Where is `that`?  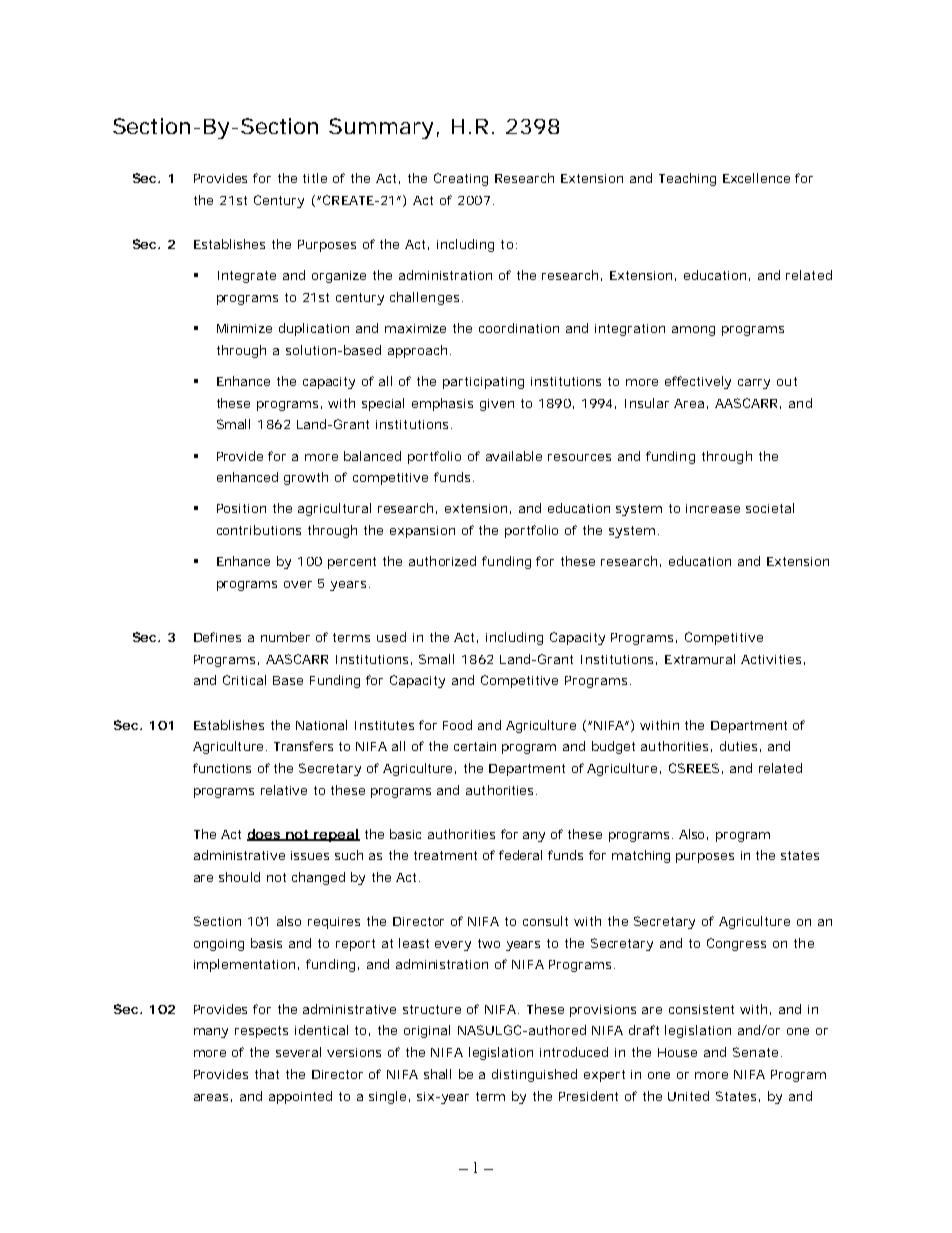 that is located at coordinates (267, 1074).
